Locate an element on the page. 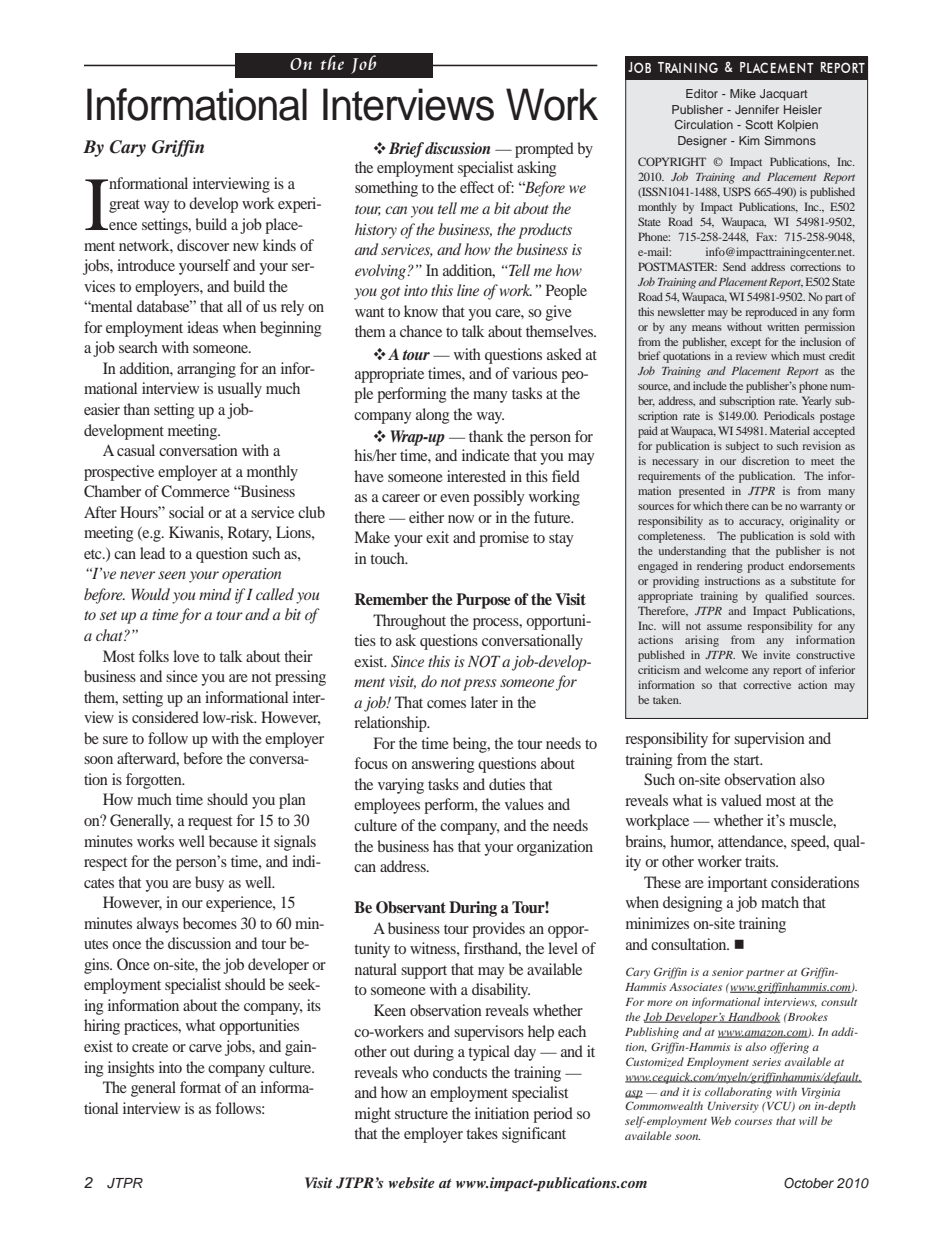 Image resolution: width=952 pixels, height=1233 pixels. answering is located at coordinates (443, 765).
